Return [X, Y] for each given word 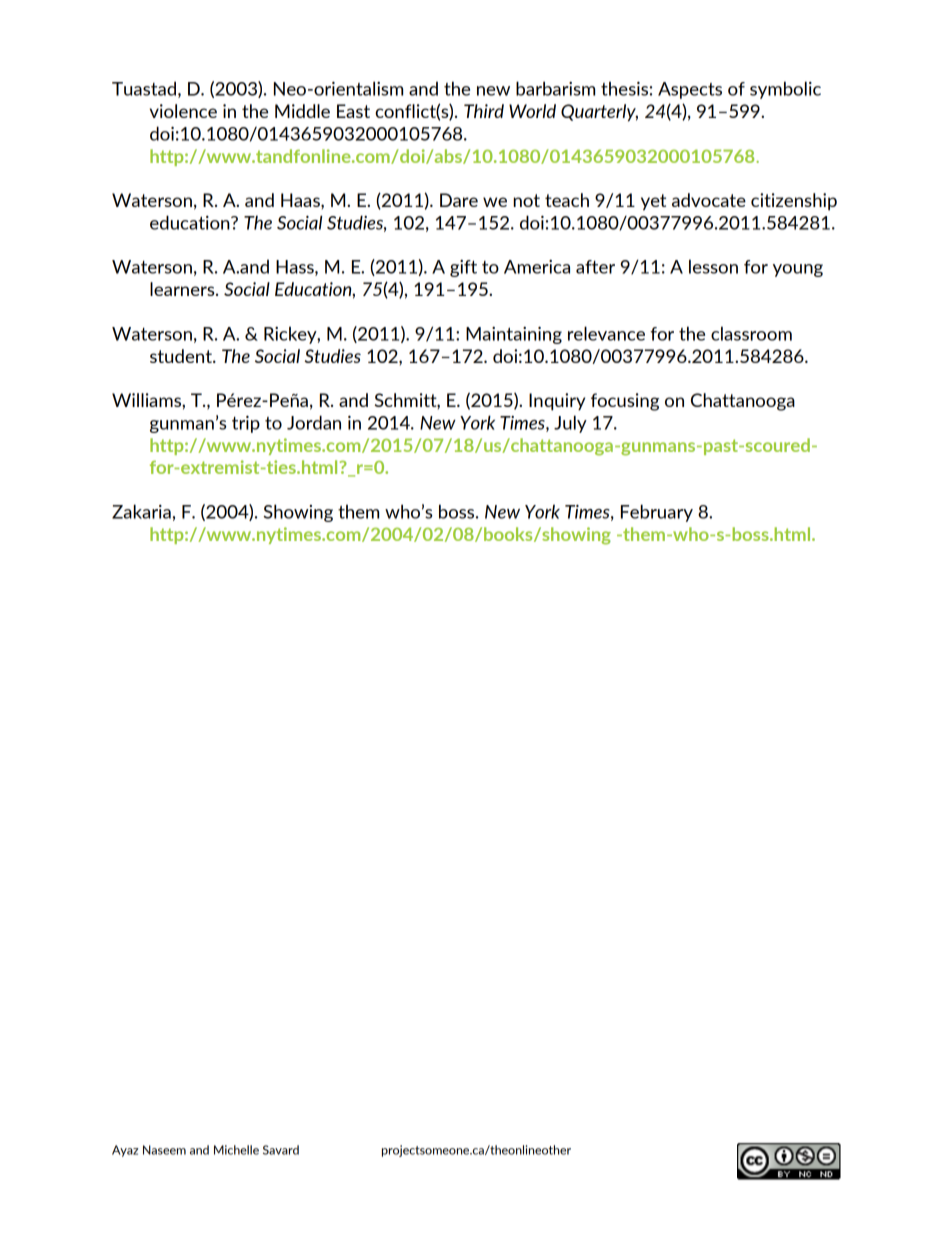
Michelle [236, 1150]
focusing [625, 402]
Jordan [314, 422]
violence [183, 111]
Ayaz [125, 1151]
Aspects [690, 90]
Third [484, 111]
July [570, 424]
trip [246, 424]
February [657, 513]
